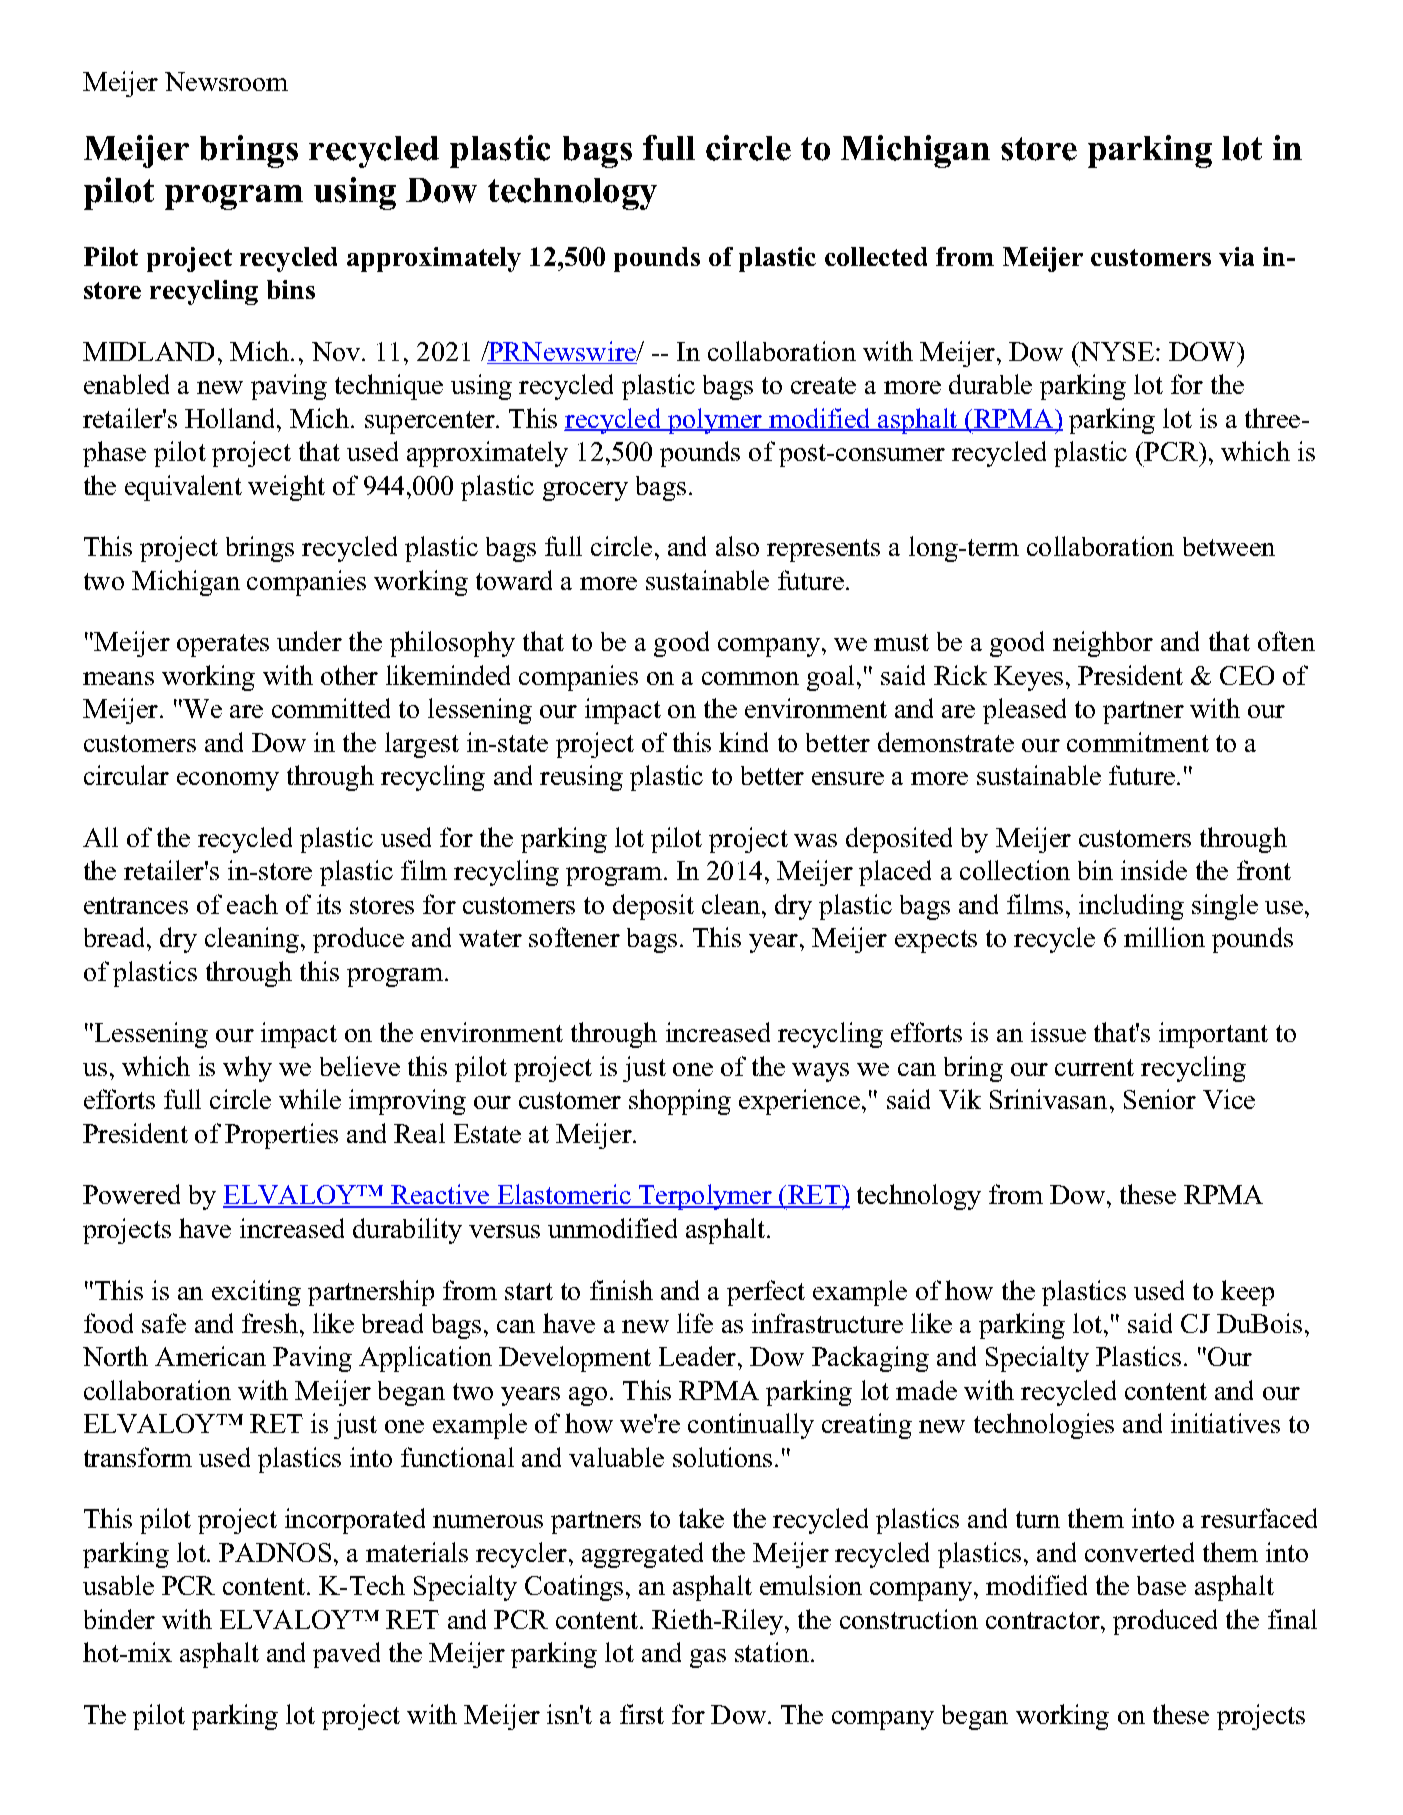  I want to click on also, so click(737, 546).
